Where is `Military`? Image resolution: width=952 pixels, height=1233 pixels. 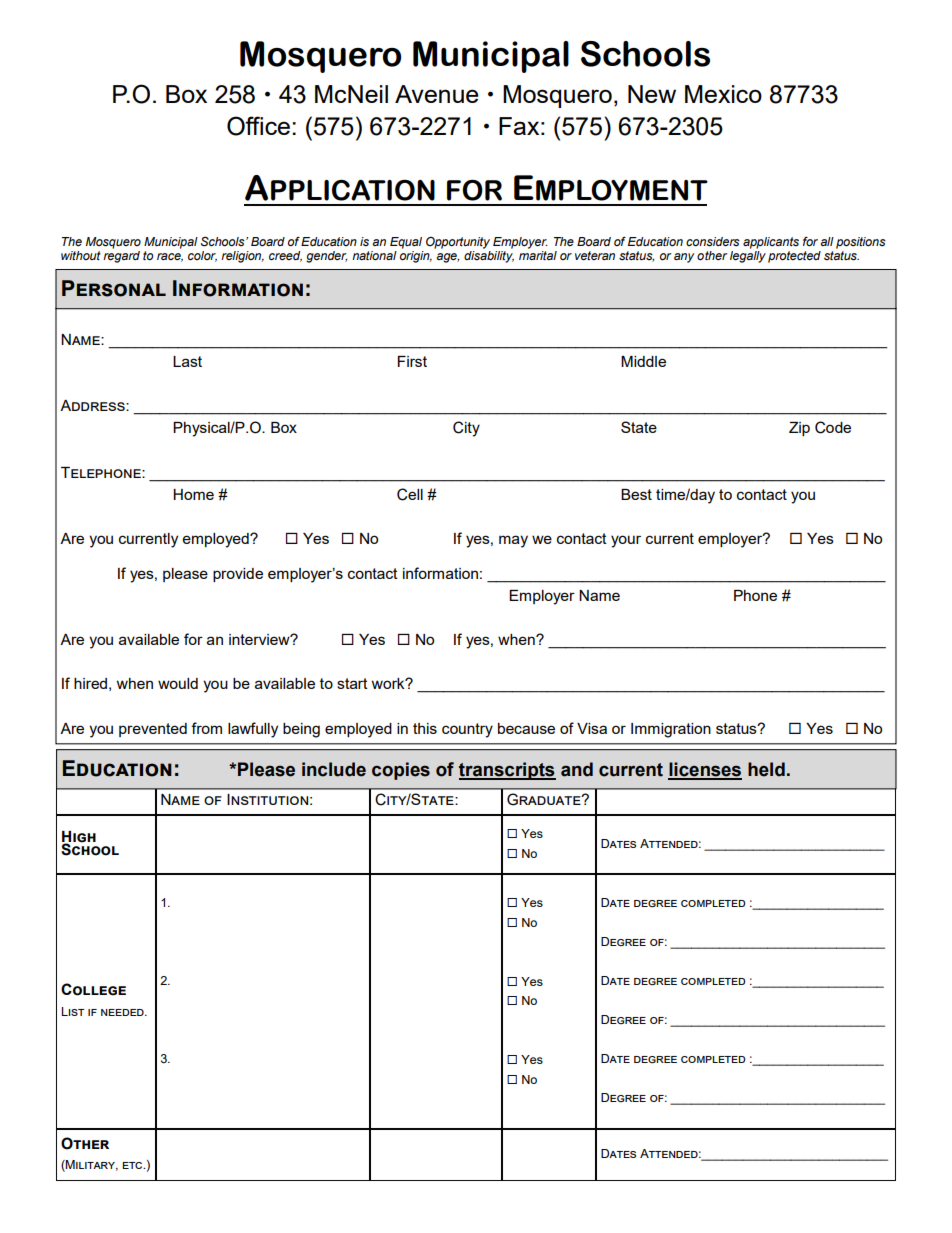 Military is located at coordinates (91, 1165).
